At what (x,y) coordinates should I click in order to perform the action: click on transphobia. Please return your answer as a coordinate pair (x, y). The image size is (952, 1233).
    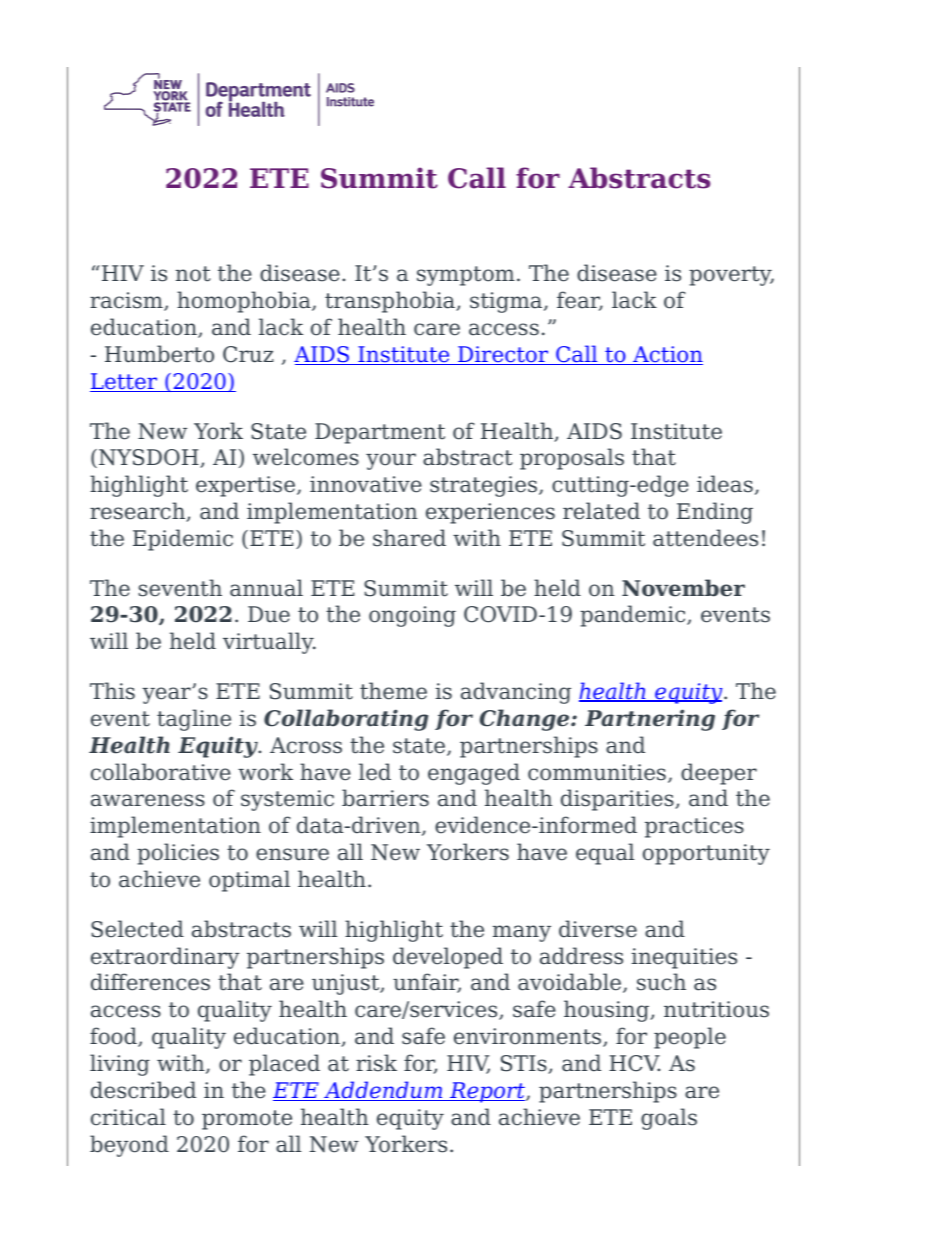
    Looking at the image, I should click on (391, 302).
